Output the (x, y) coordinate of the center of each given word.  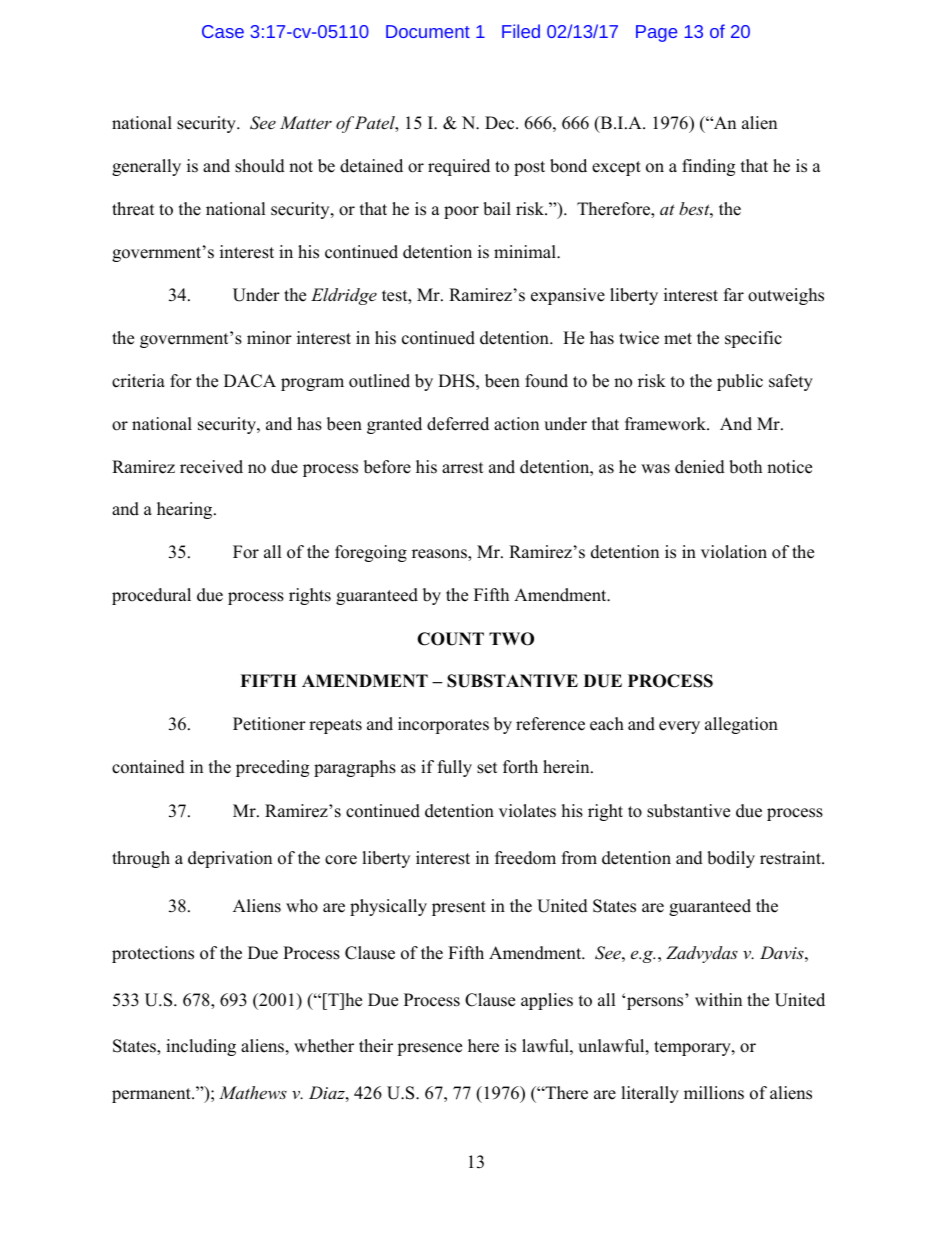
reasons (440, 555)
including (201, 1047)
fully (455, 768)
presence (429, 1049)
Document (428, 31)
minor (269, 338)
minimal (526, 251)
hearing (186, 510)
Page (656, 33)
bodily (731, 859)
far (734, 294)
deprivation (230, 859)
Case (223, 31)
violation (734, 552)
